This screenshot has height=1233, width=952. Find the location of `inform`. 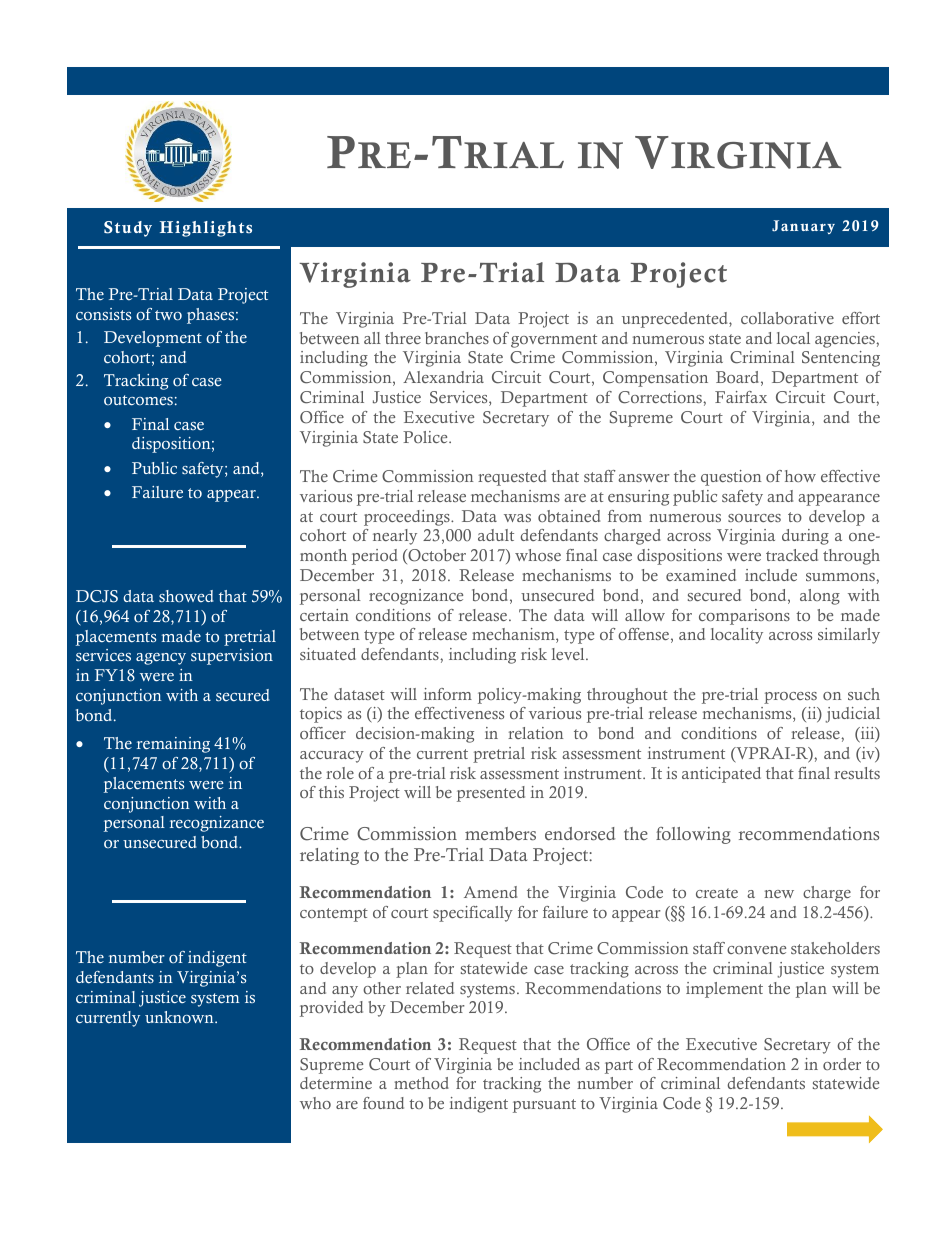

inform is located at coordinates (448, 694).
